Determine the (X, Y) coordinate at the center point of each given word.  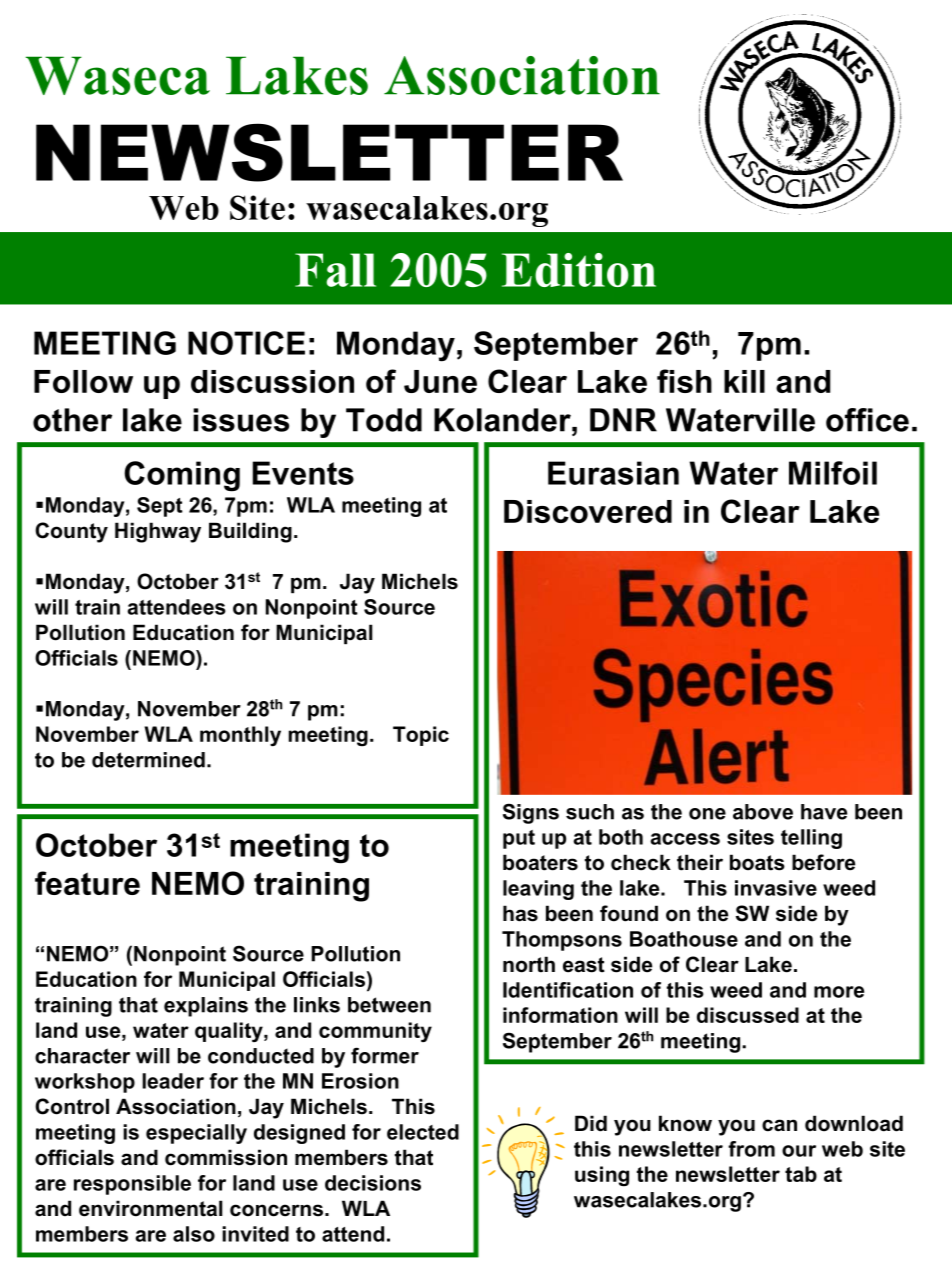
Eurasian (613, 473)
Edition (579, 270)
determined (148, 760)
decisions (373, 1183)
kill (744, 381)
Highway (158, 532)
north (529, 964)
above (763, 812)
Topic (421, 736)
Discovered (588, 511)
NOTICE (246, 343)
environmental (150, 1208)
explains (206, 1007)
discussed (748, 1015)
